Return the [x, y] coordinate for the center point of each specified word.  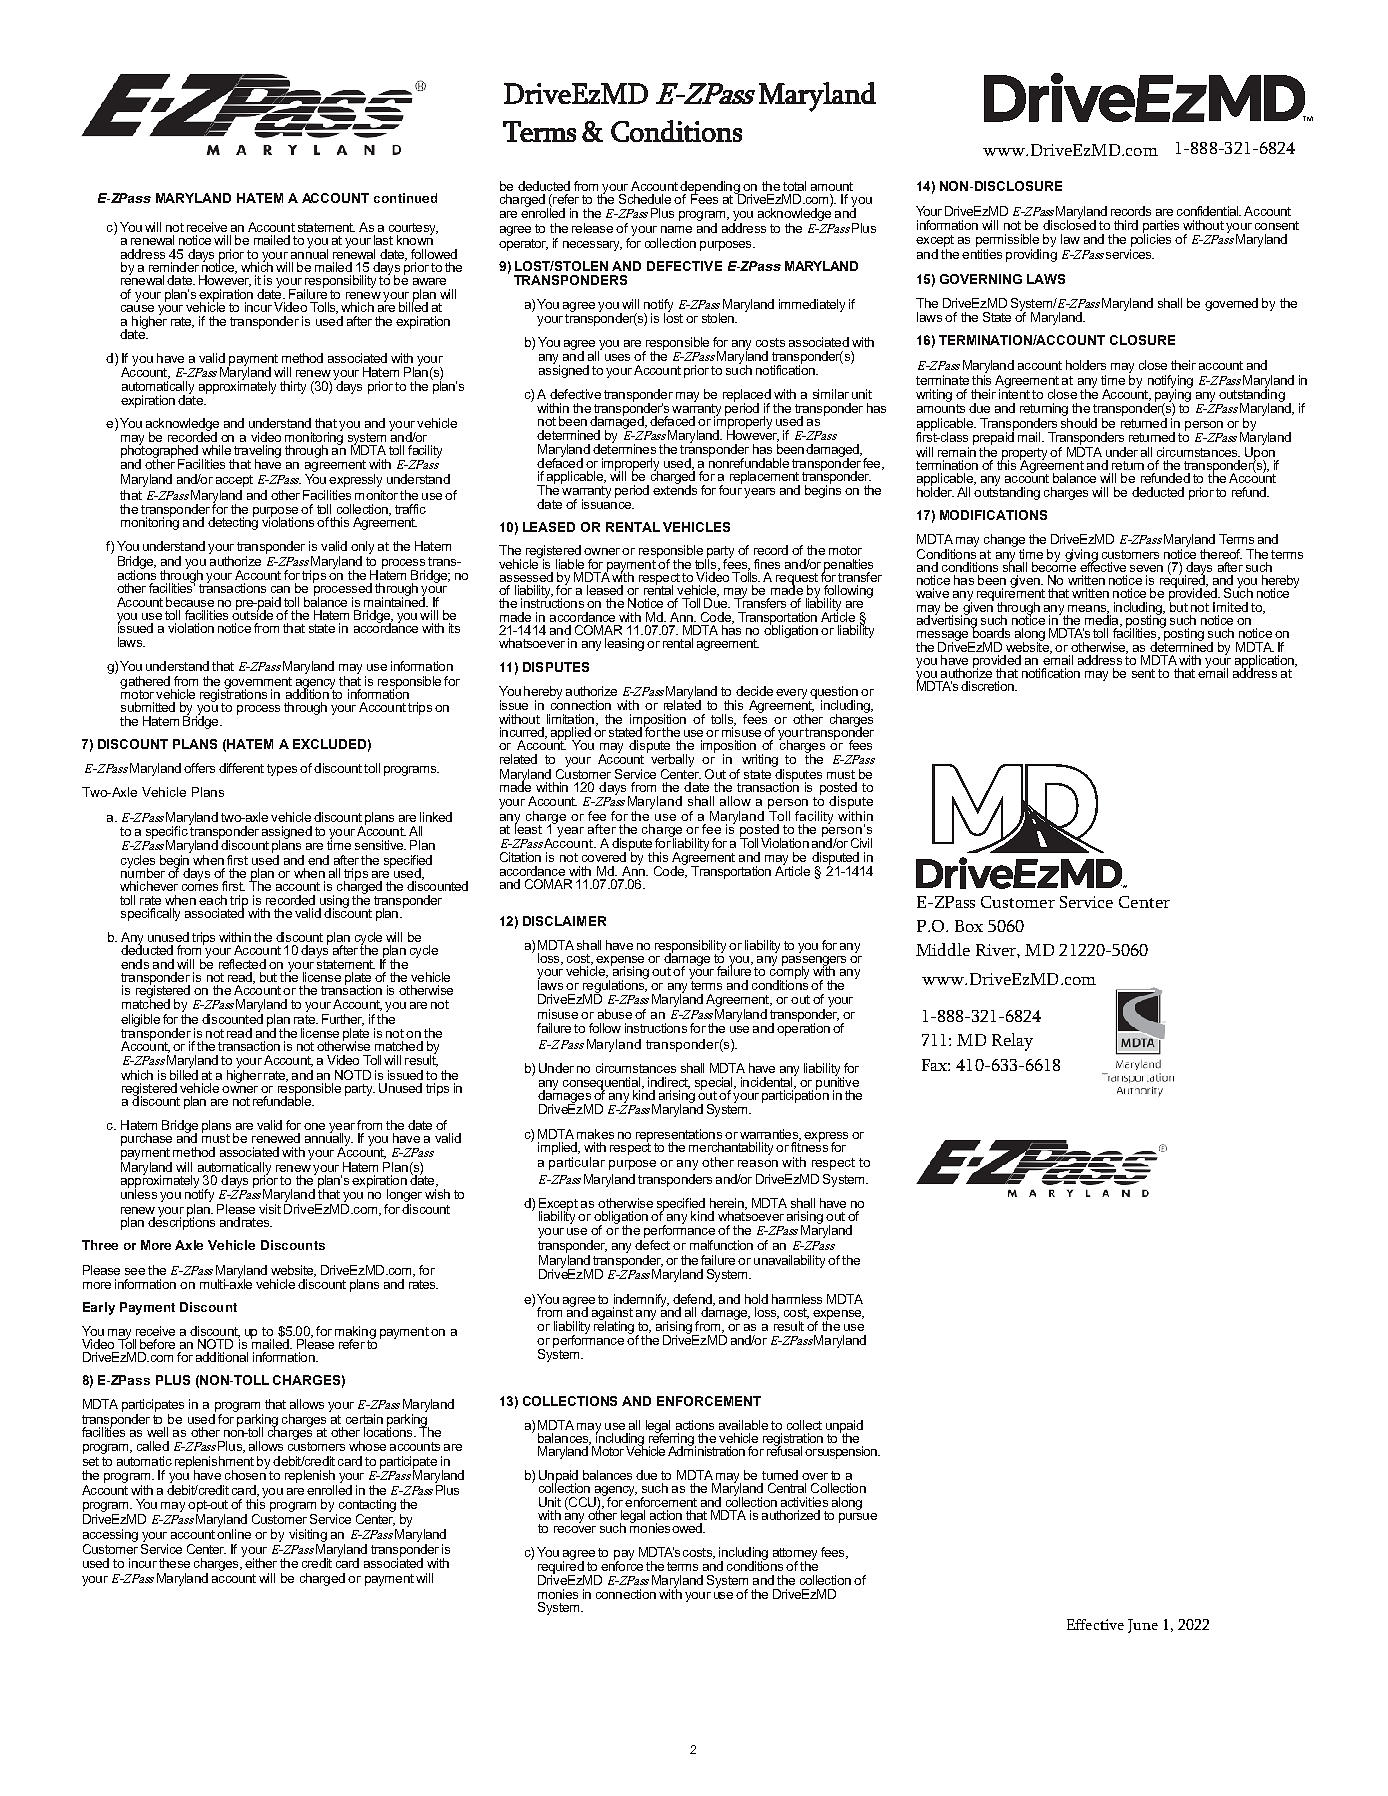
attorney [795, 1555]
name [676, 229]
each [213, 900]
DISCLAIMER [564, 921]
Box [969, 926]
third [1126, 225]
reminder [174, 267]
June [1143, 1626]
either [260, 1562]
